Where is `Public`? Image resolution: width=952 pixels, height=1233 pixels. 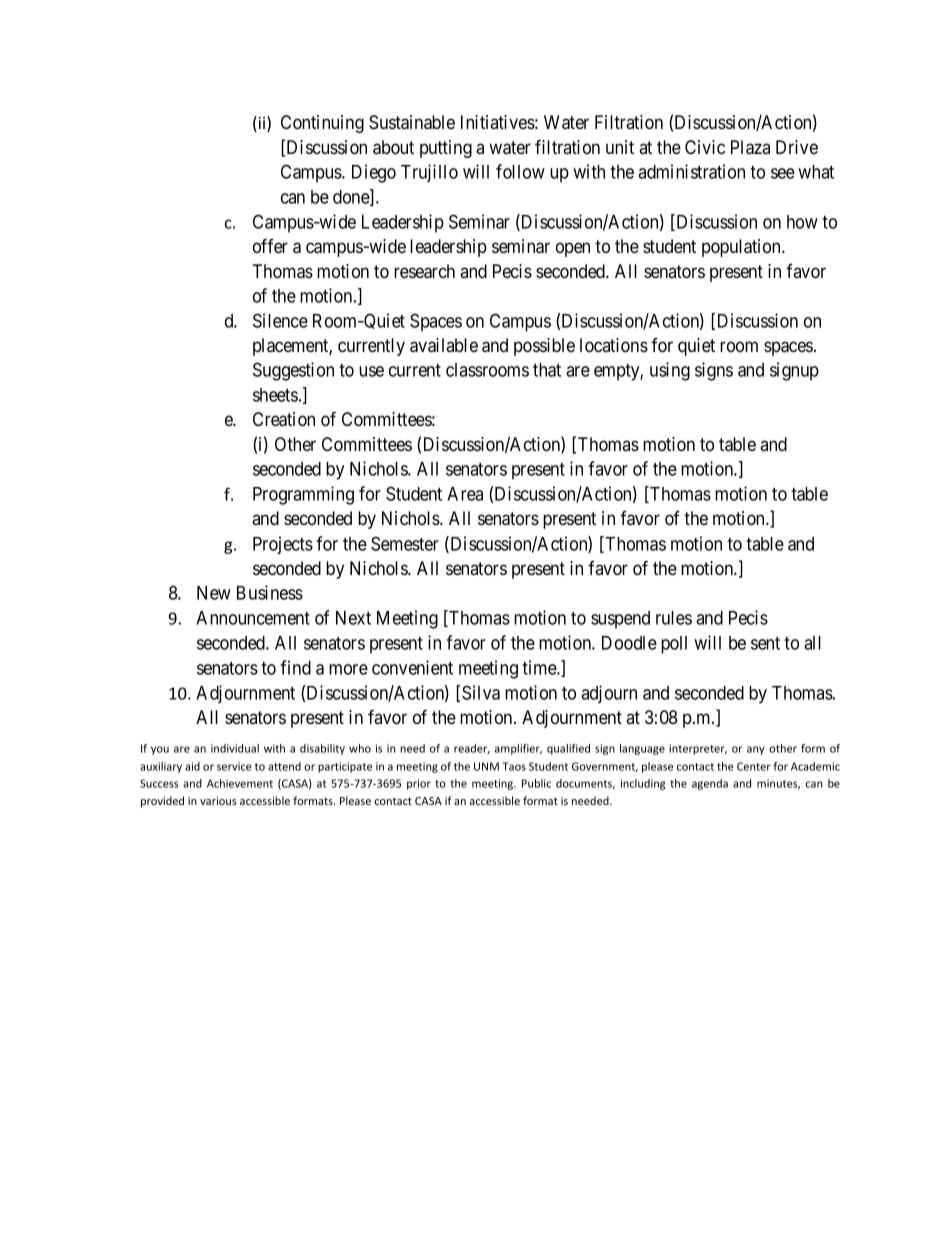
Public is located at coordinates (536, 783).
